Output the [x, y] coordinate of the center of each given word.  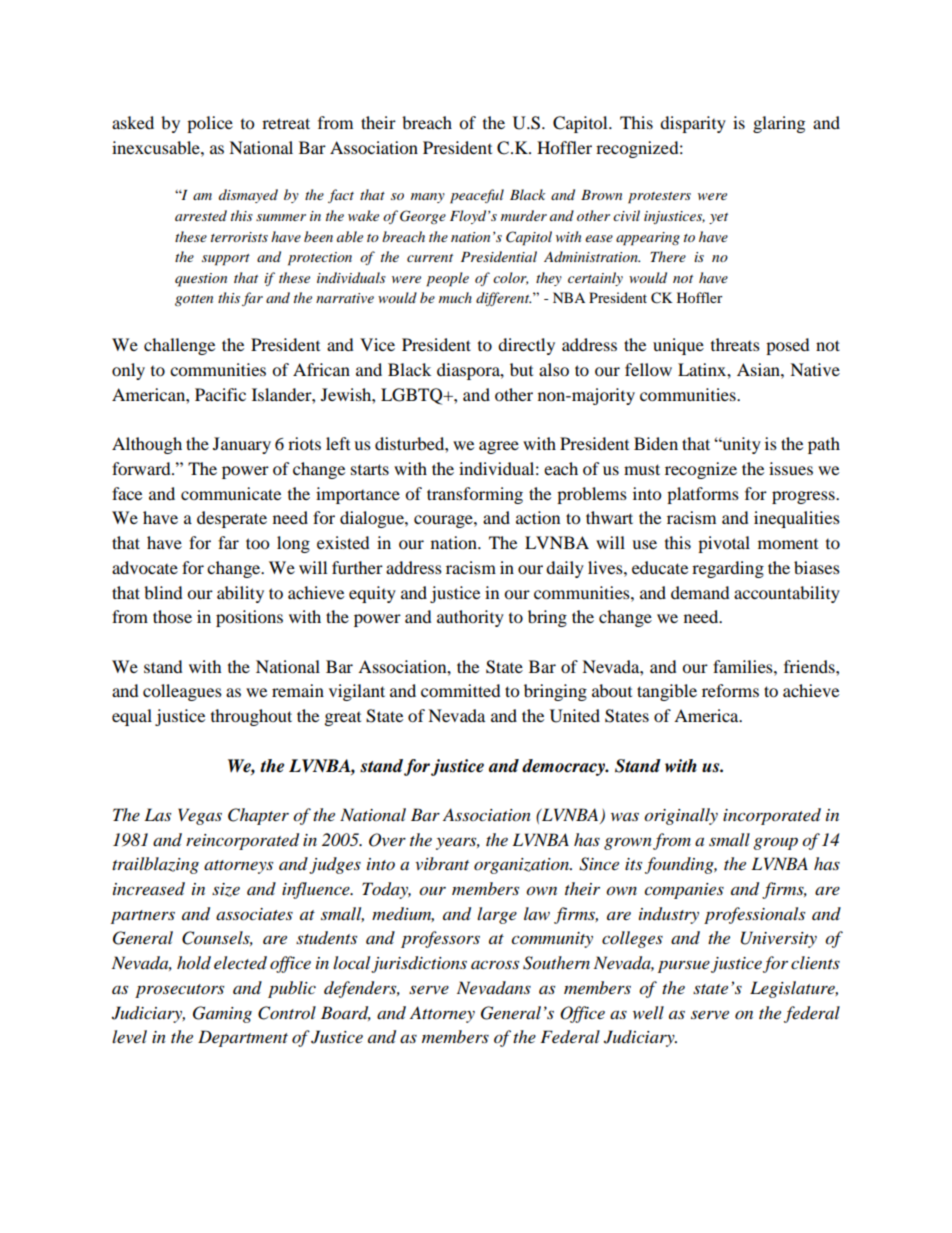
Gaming [222, 1014]
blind [163, 592]
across [495, 964]
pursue [684, 966]
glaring [779, 124]
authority [470, 618]
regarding [728, 569]
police [210, 124]
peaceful [477, 196]
